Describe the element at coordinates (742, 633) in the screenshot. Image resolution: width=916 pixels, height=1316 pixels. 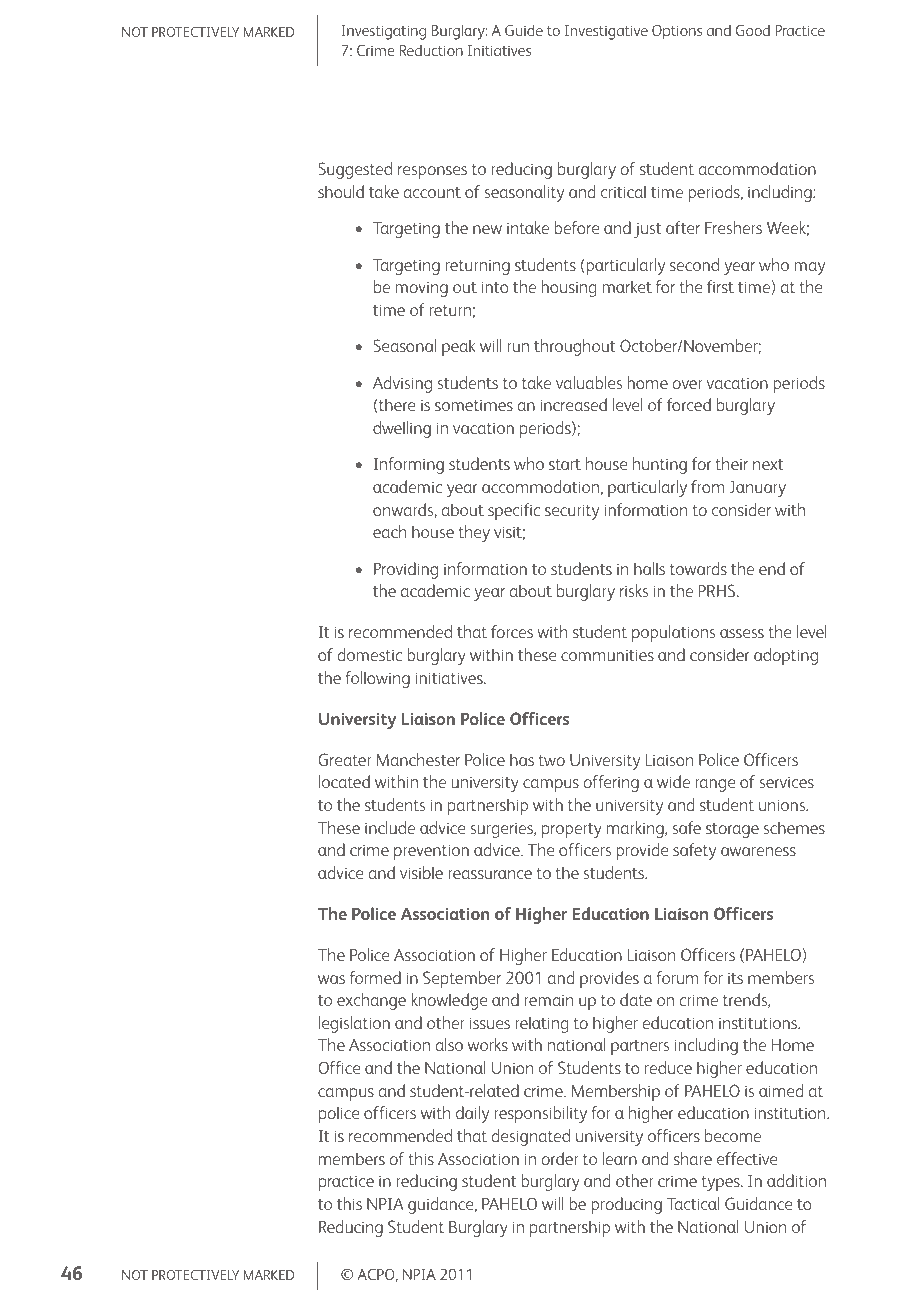
I see `assess` at that location.
